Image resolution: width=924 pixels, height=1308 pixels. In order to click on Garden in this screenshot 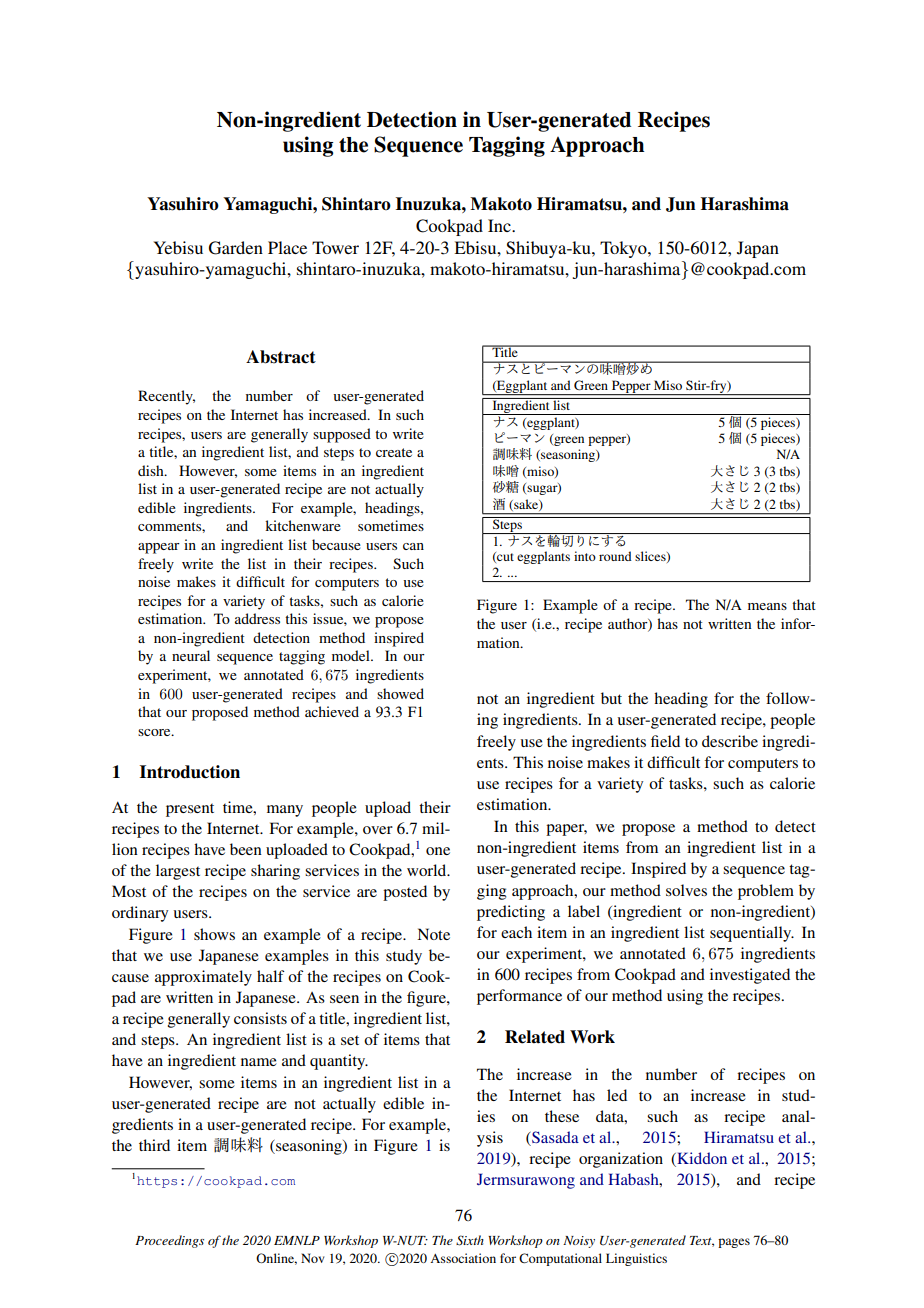, I will do `click(236, 248)`.
